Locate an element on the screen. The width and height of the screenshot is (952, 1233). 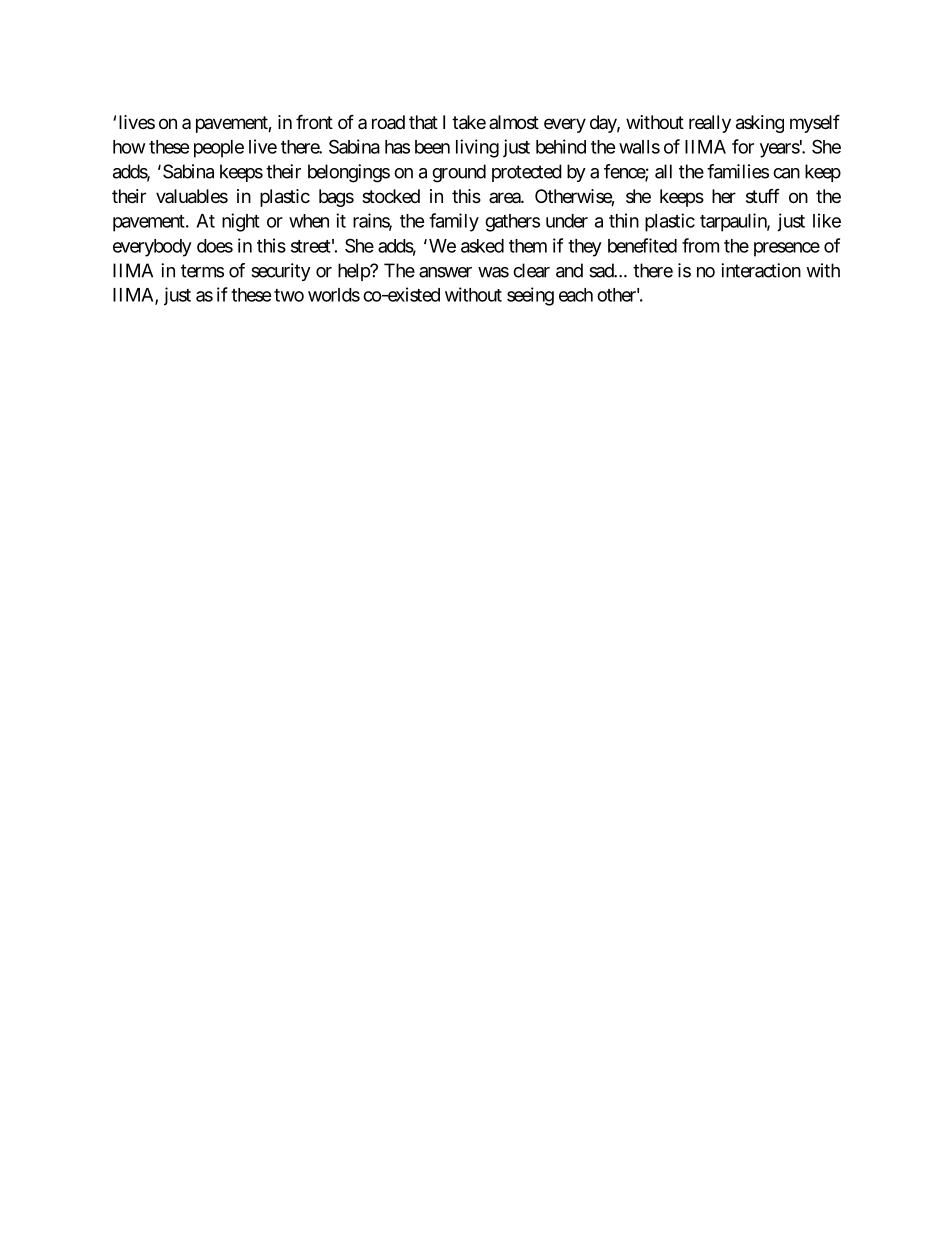
ground is located at coordinates (459, 173).
